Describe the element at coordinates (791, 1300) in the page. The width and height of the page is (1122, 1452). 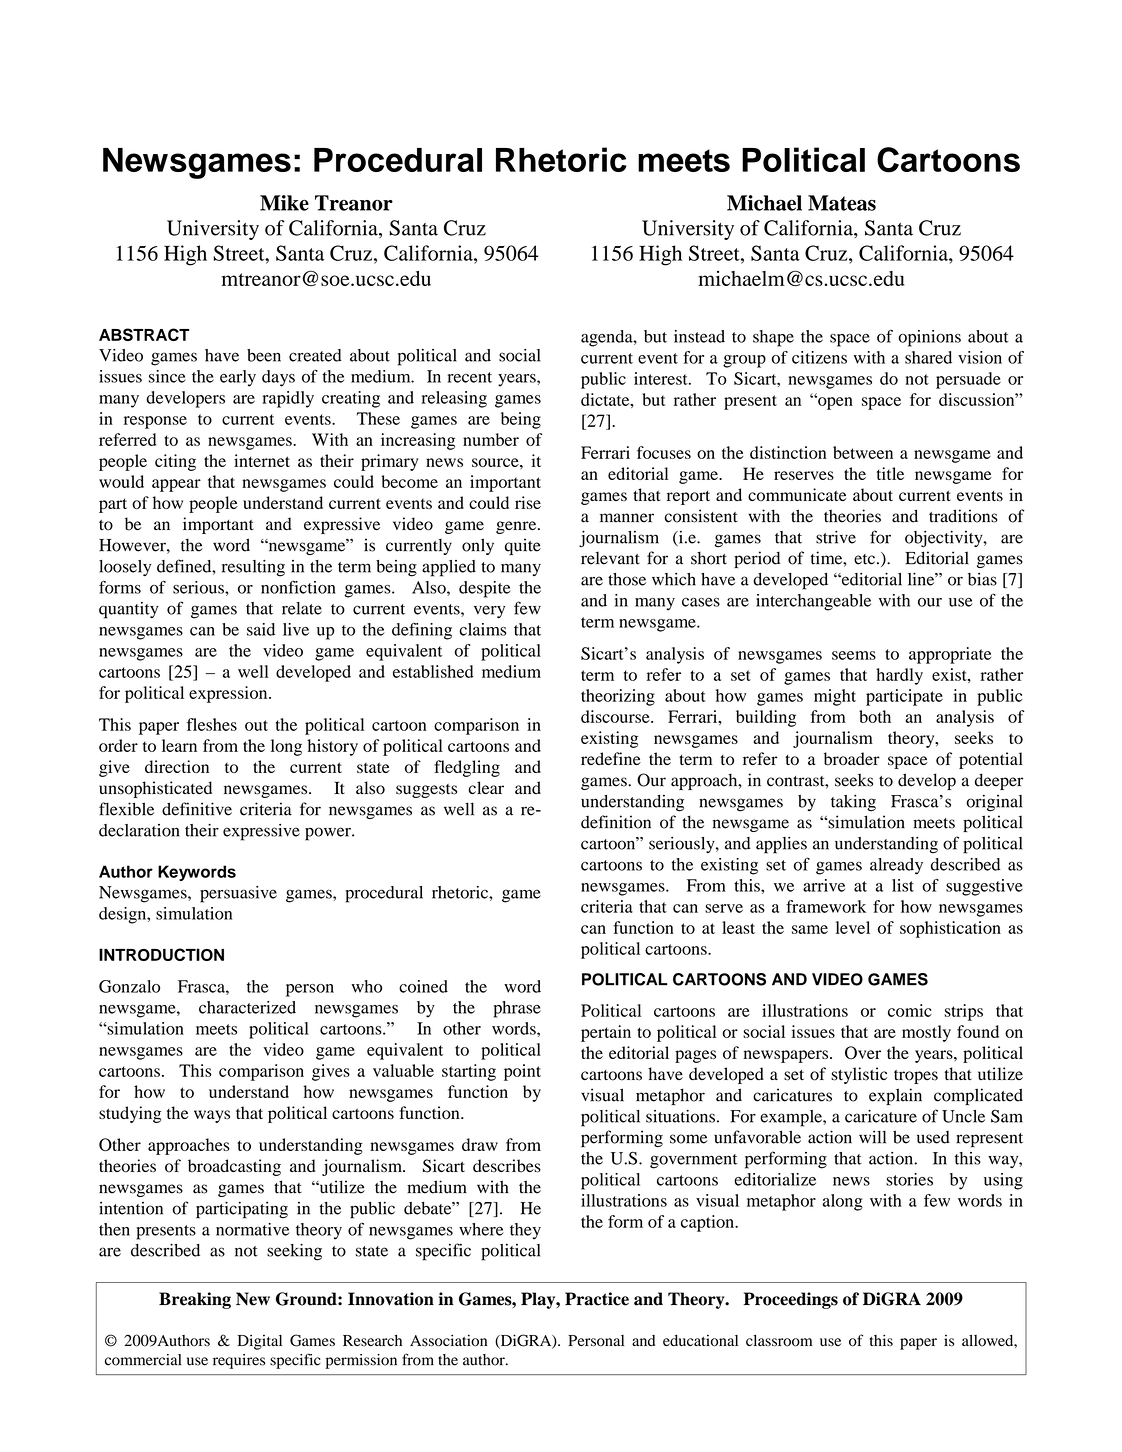
I see `Proceedings` at that location.
